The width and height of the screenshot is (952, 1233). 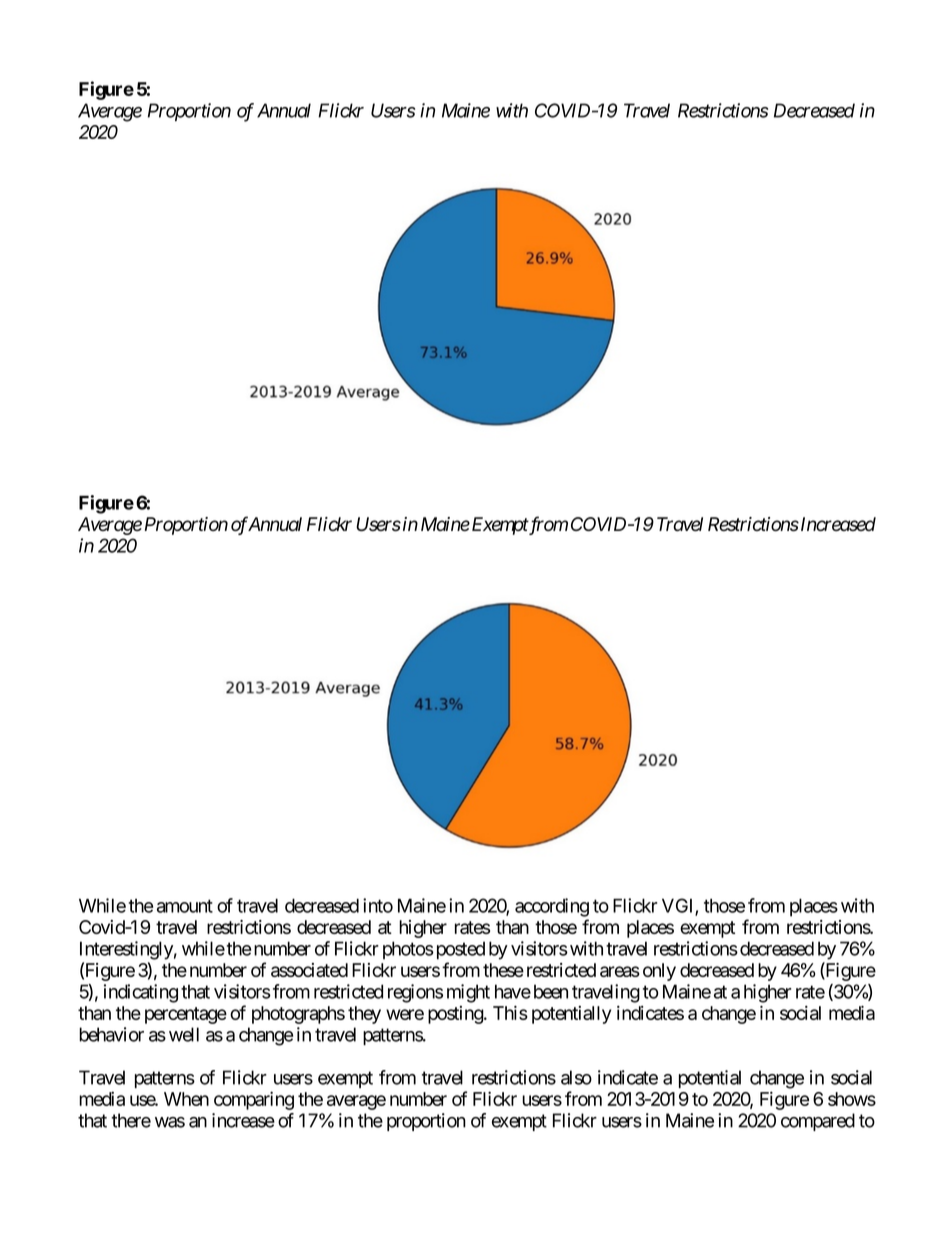 What do you see at coordinates (186, 1099) in the screenshot?
I see `When` at bounding box center [186, 1099].
